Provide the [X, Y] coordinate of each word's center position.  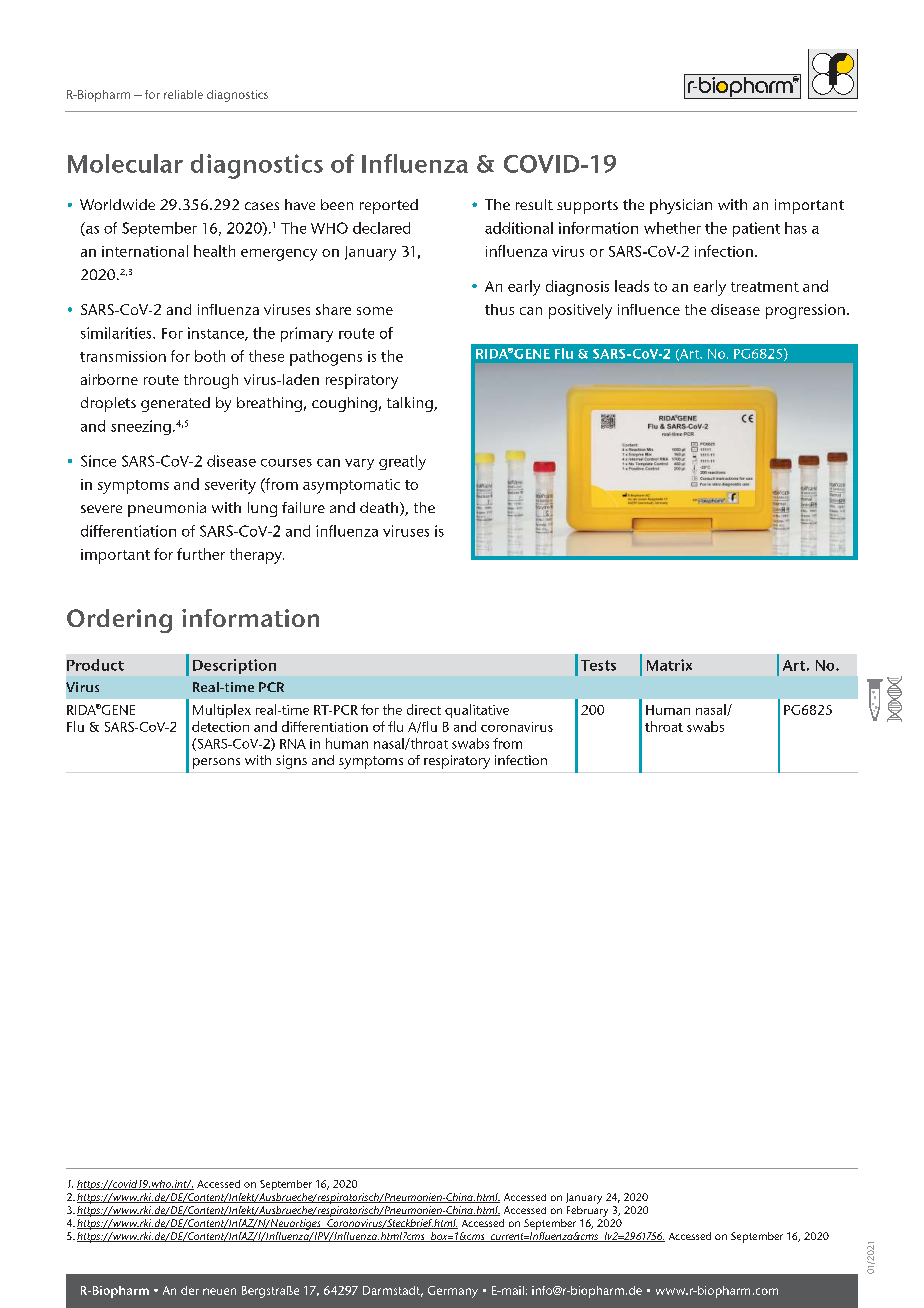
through [211, 381]
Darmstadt [393, 1291]
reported [389, 206]
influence [649, 309]
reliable [183, 94]
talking [411, 404]
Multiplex [222, 711]
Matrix [669, 665]
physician [681, 206]
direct [424, 709]
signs [291, 762]
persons [216, 763]
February [587, 1211]
